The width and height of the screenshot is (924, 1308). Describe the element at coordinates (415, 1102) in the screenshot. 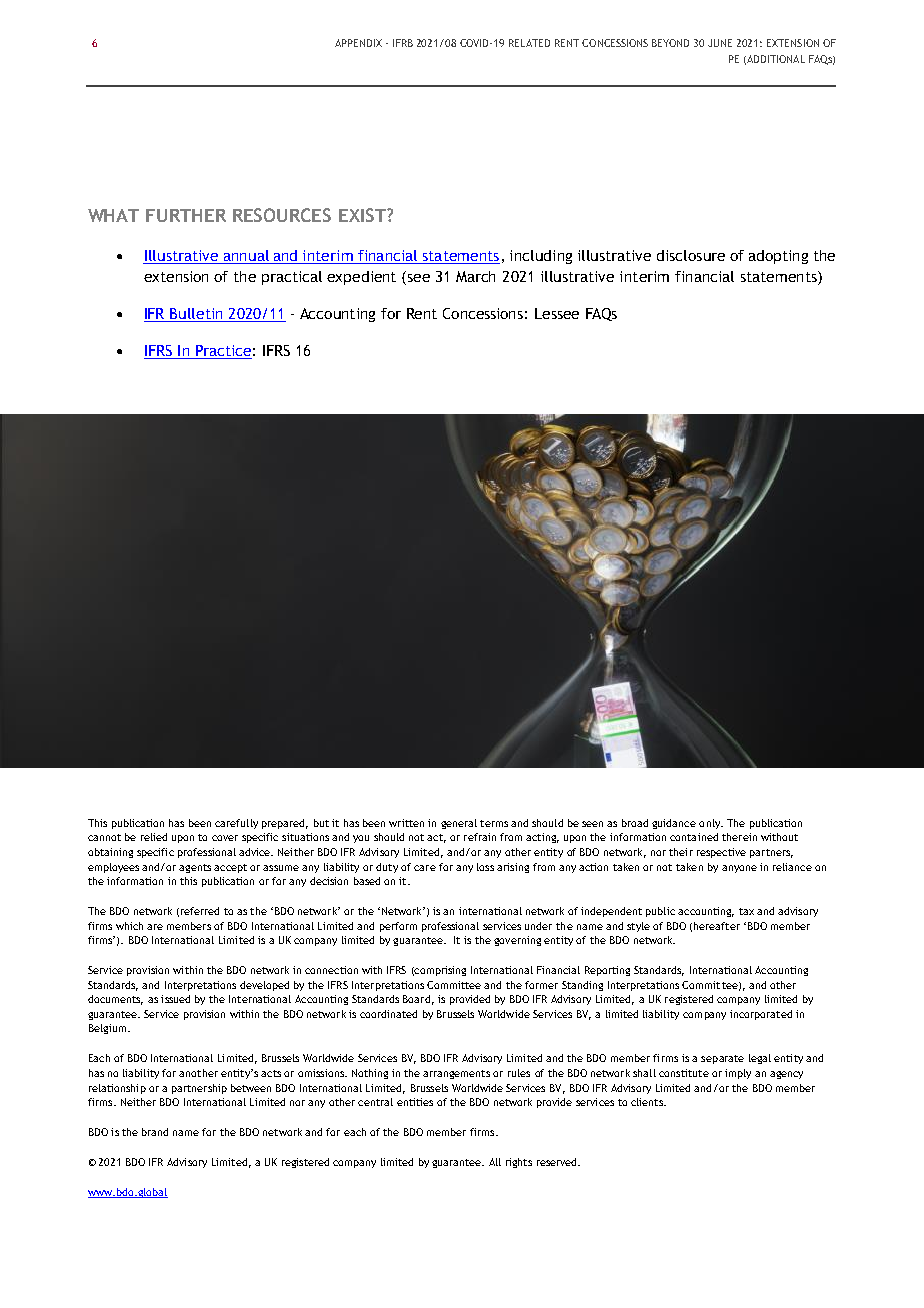

I see `entities` at that location.
